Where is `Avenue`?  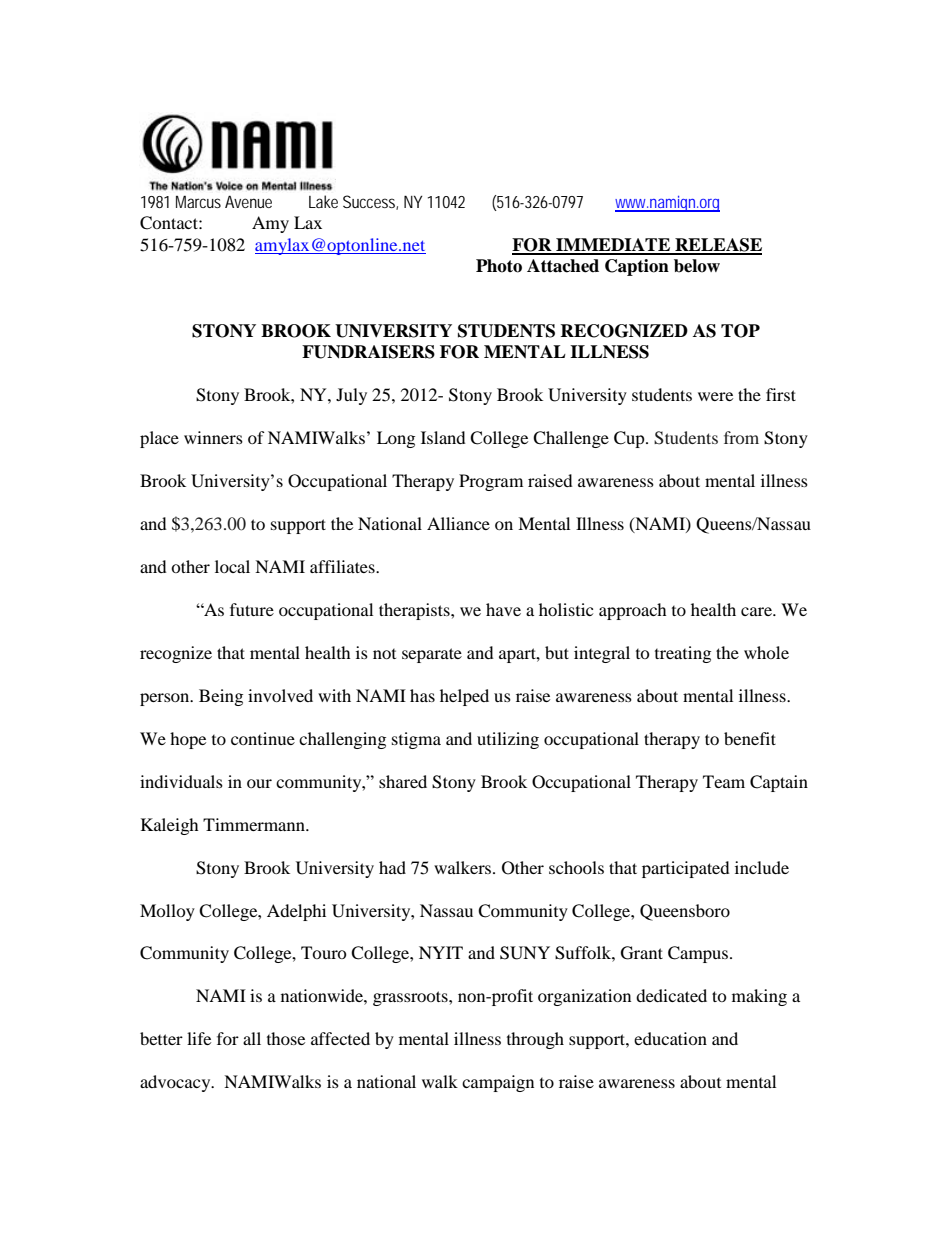
Avenue is located at coordinates (248, 201).
